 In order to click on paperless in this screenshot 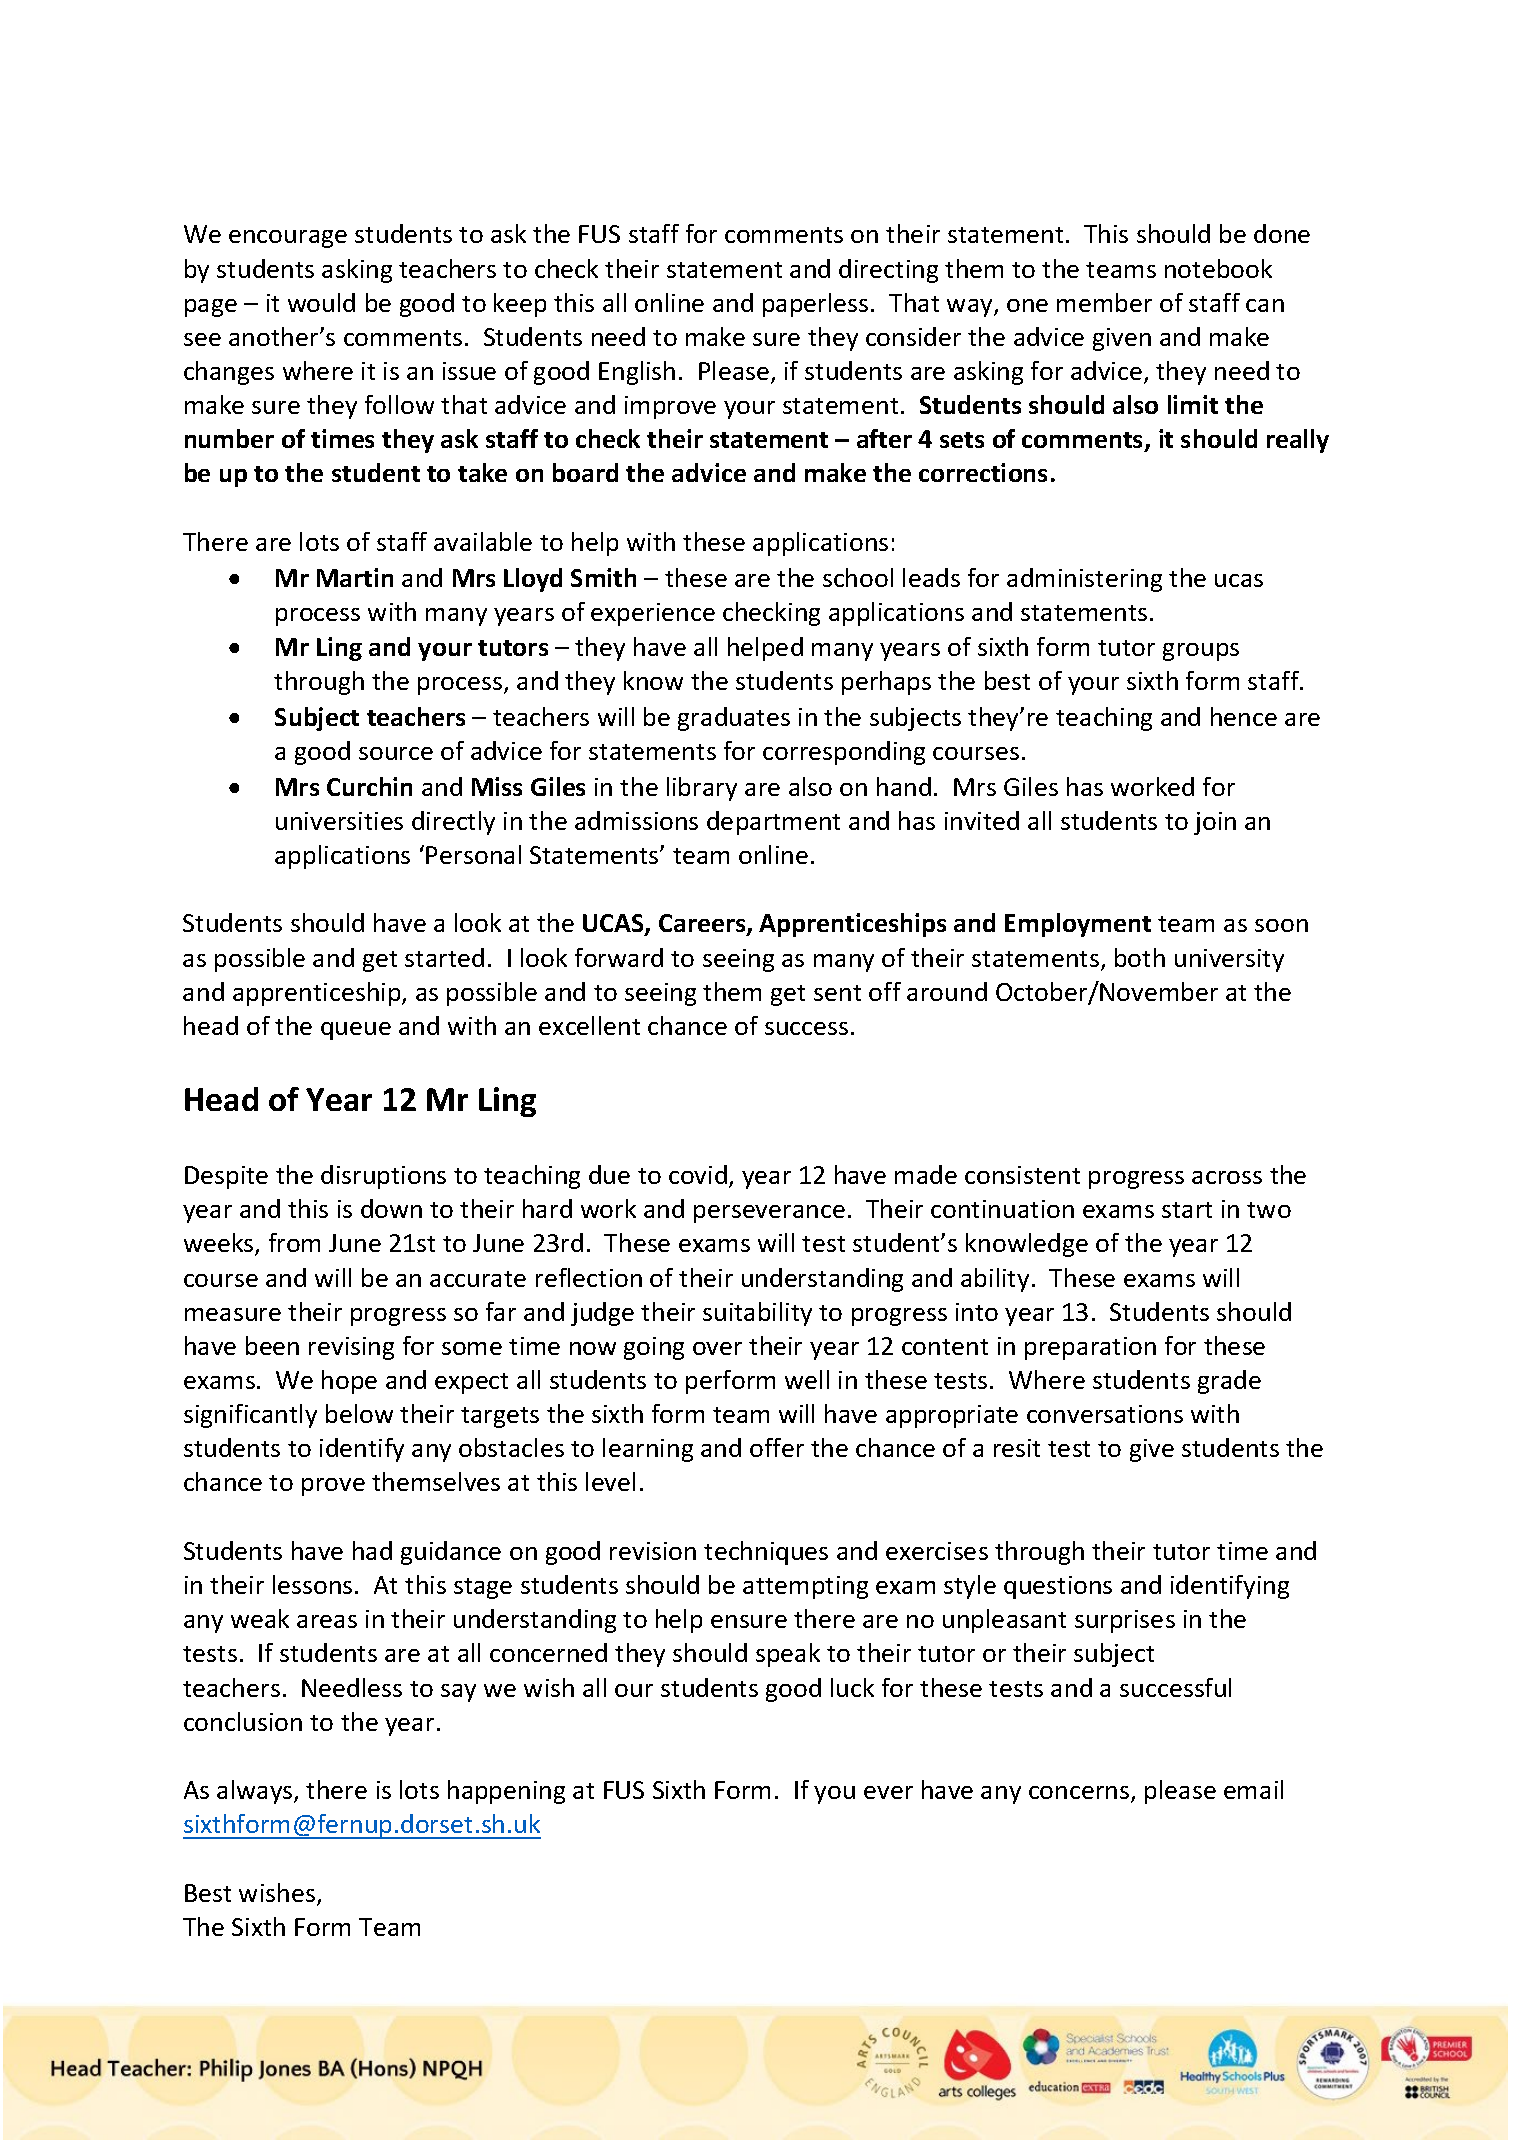, I will do `click(815, 305)`.
